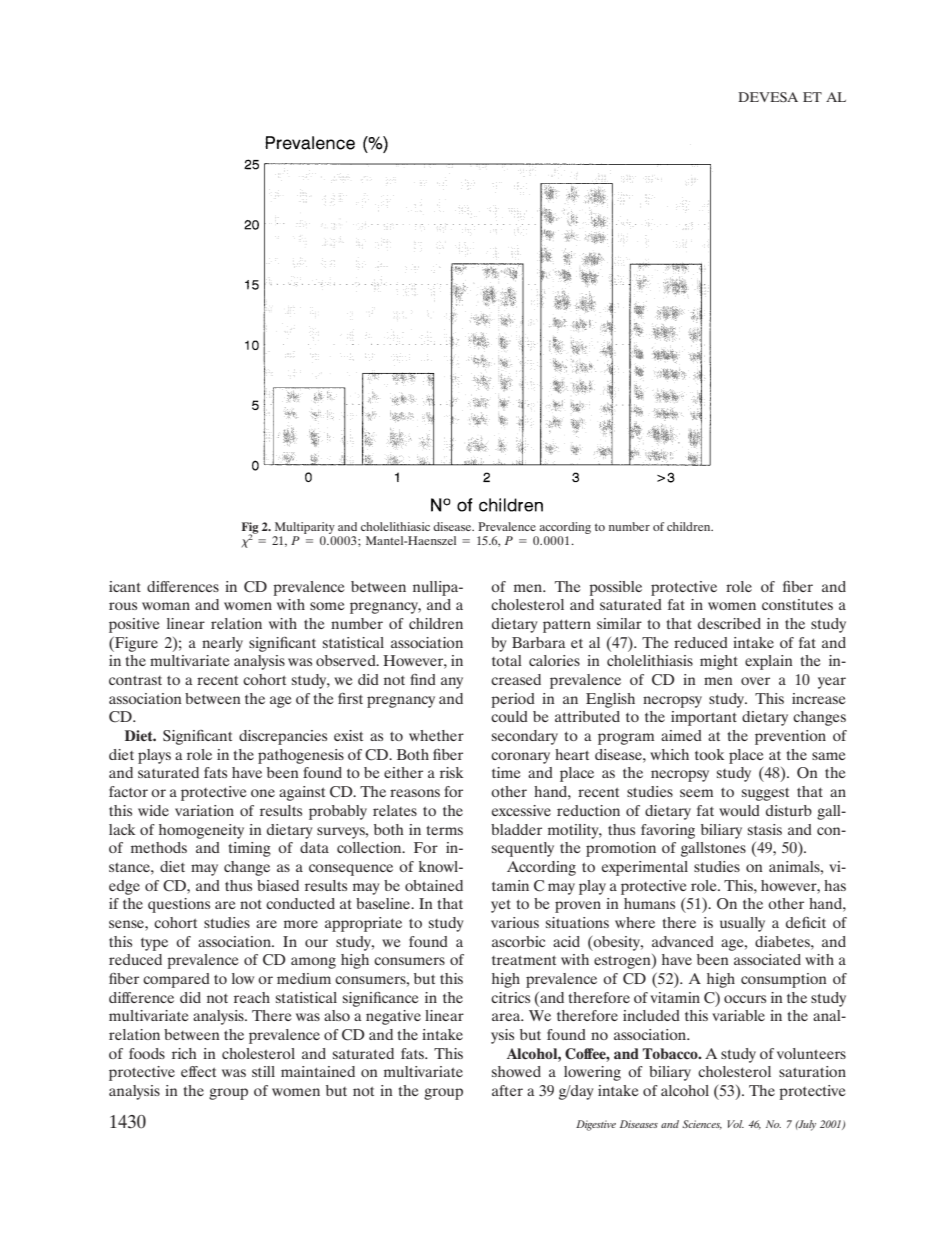 The height and width of the screenshot is (1233, 952). What do you see at coordinates (783, 941) in the screenshot?
I see `diabetes` at bounding box center [783, 941].
